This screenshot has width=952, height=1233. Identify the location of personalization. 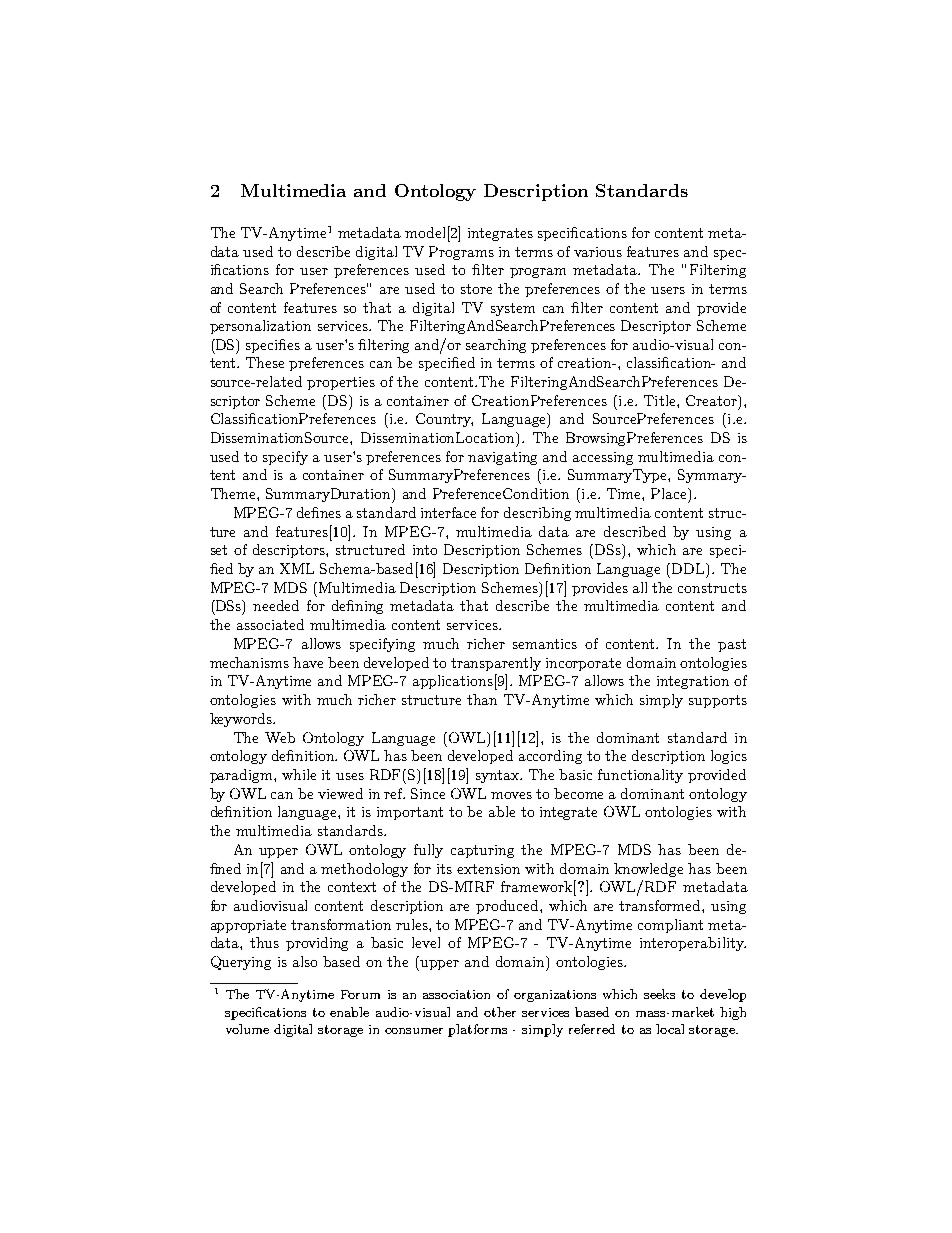
(260, 327).
